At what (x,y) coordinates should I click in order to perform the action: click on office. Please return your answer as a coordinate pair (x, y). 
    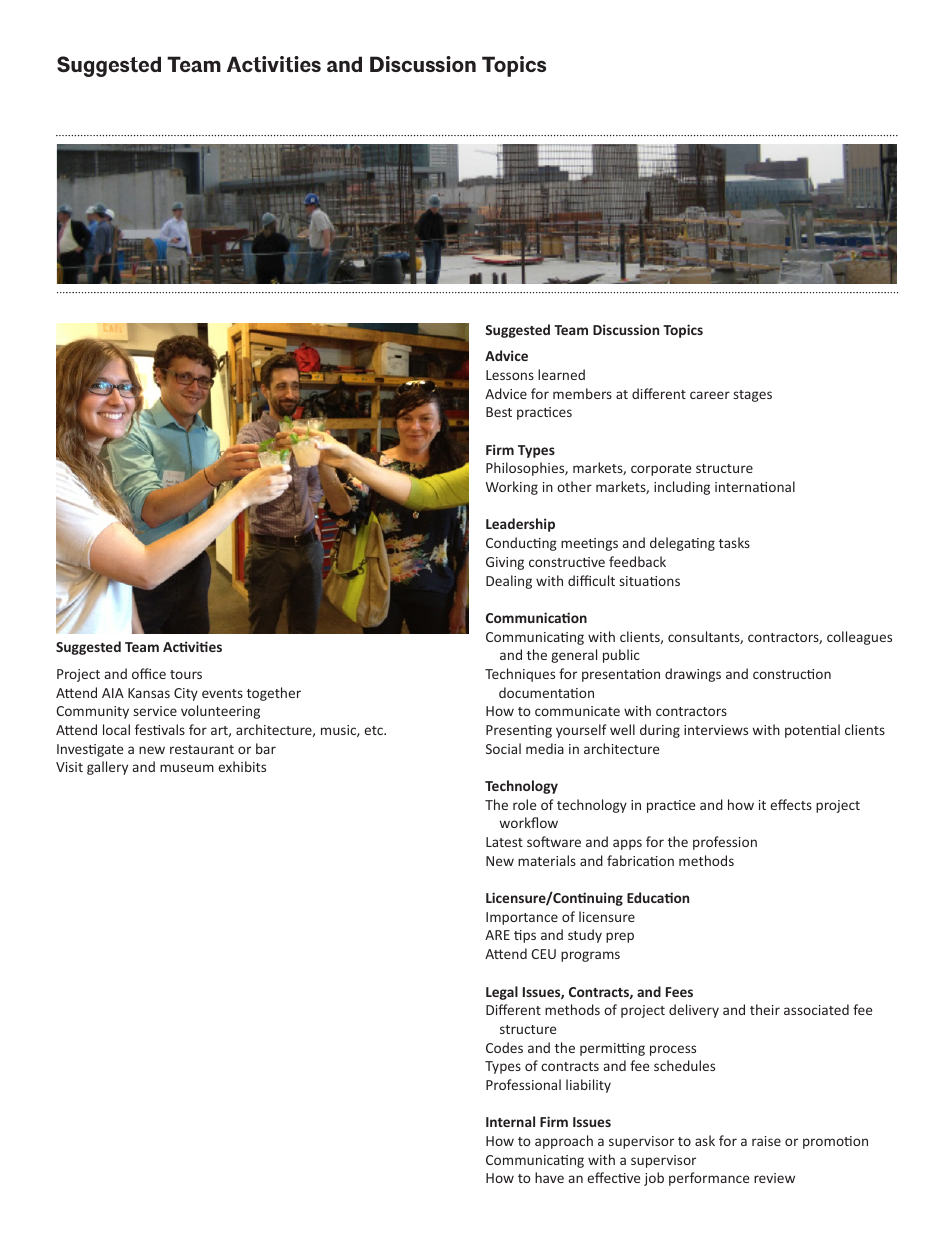
    Looking at the image, I should click on (149, 673).
